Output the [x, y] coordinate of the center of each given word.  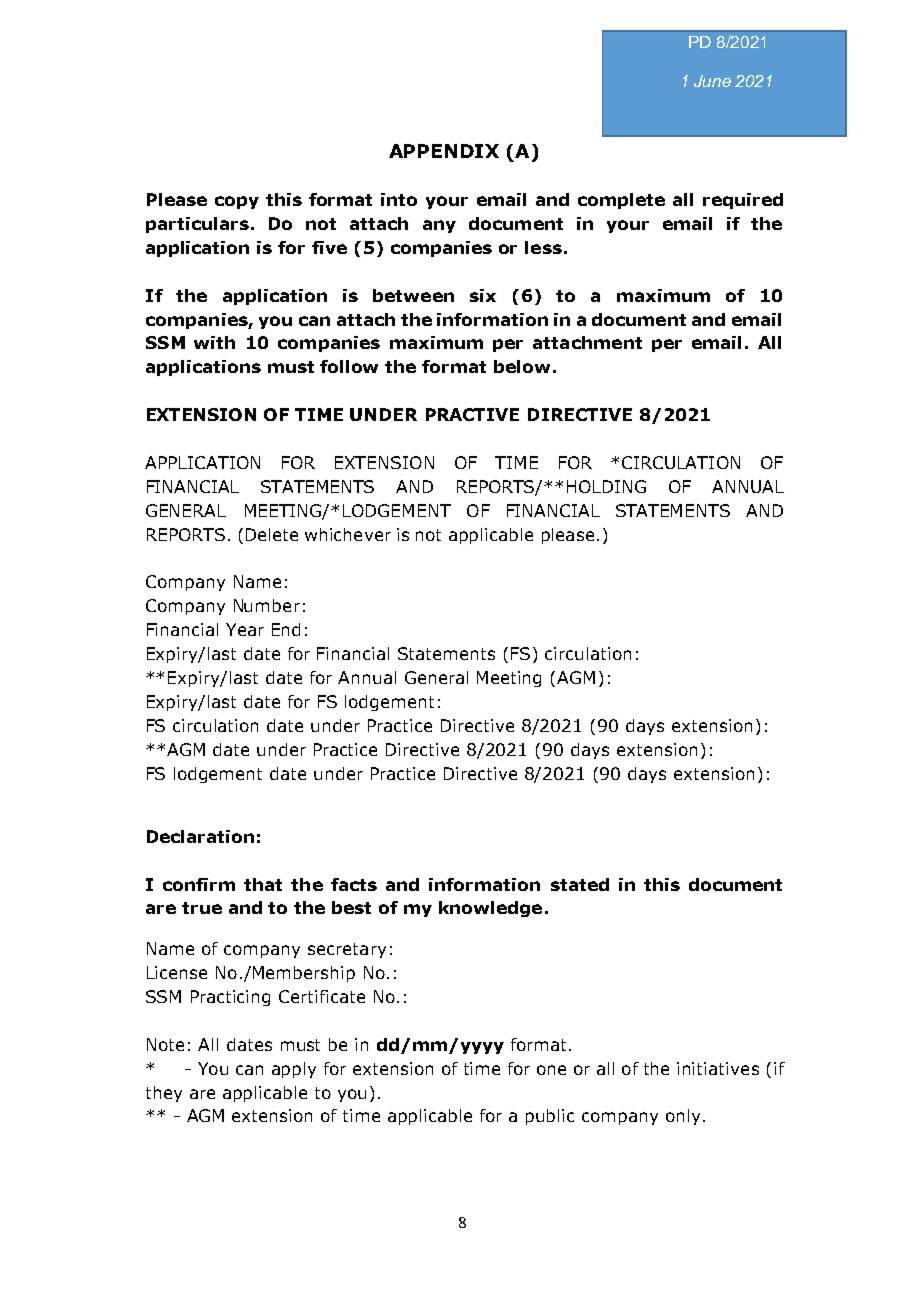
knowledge [490, 909]
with [214, 342]
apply [294, 1070]
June [712, 81]
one [551, 1070]
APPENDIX [444, 151]
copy [237, 202]
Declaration [200, 836]
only [683, 1117]
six [483, 295]
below [522, 366]
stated [580, 884]
